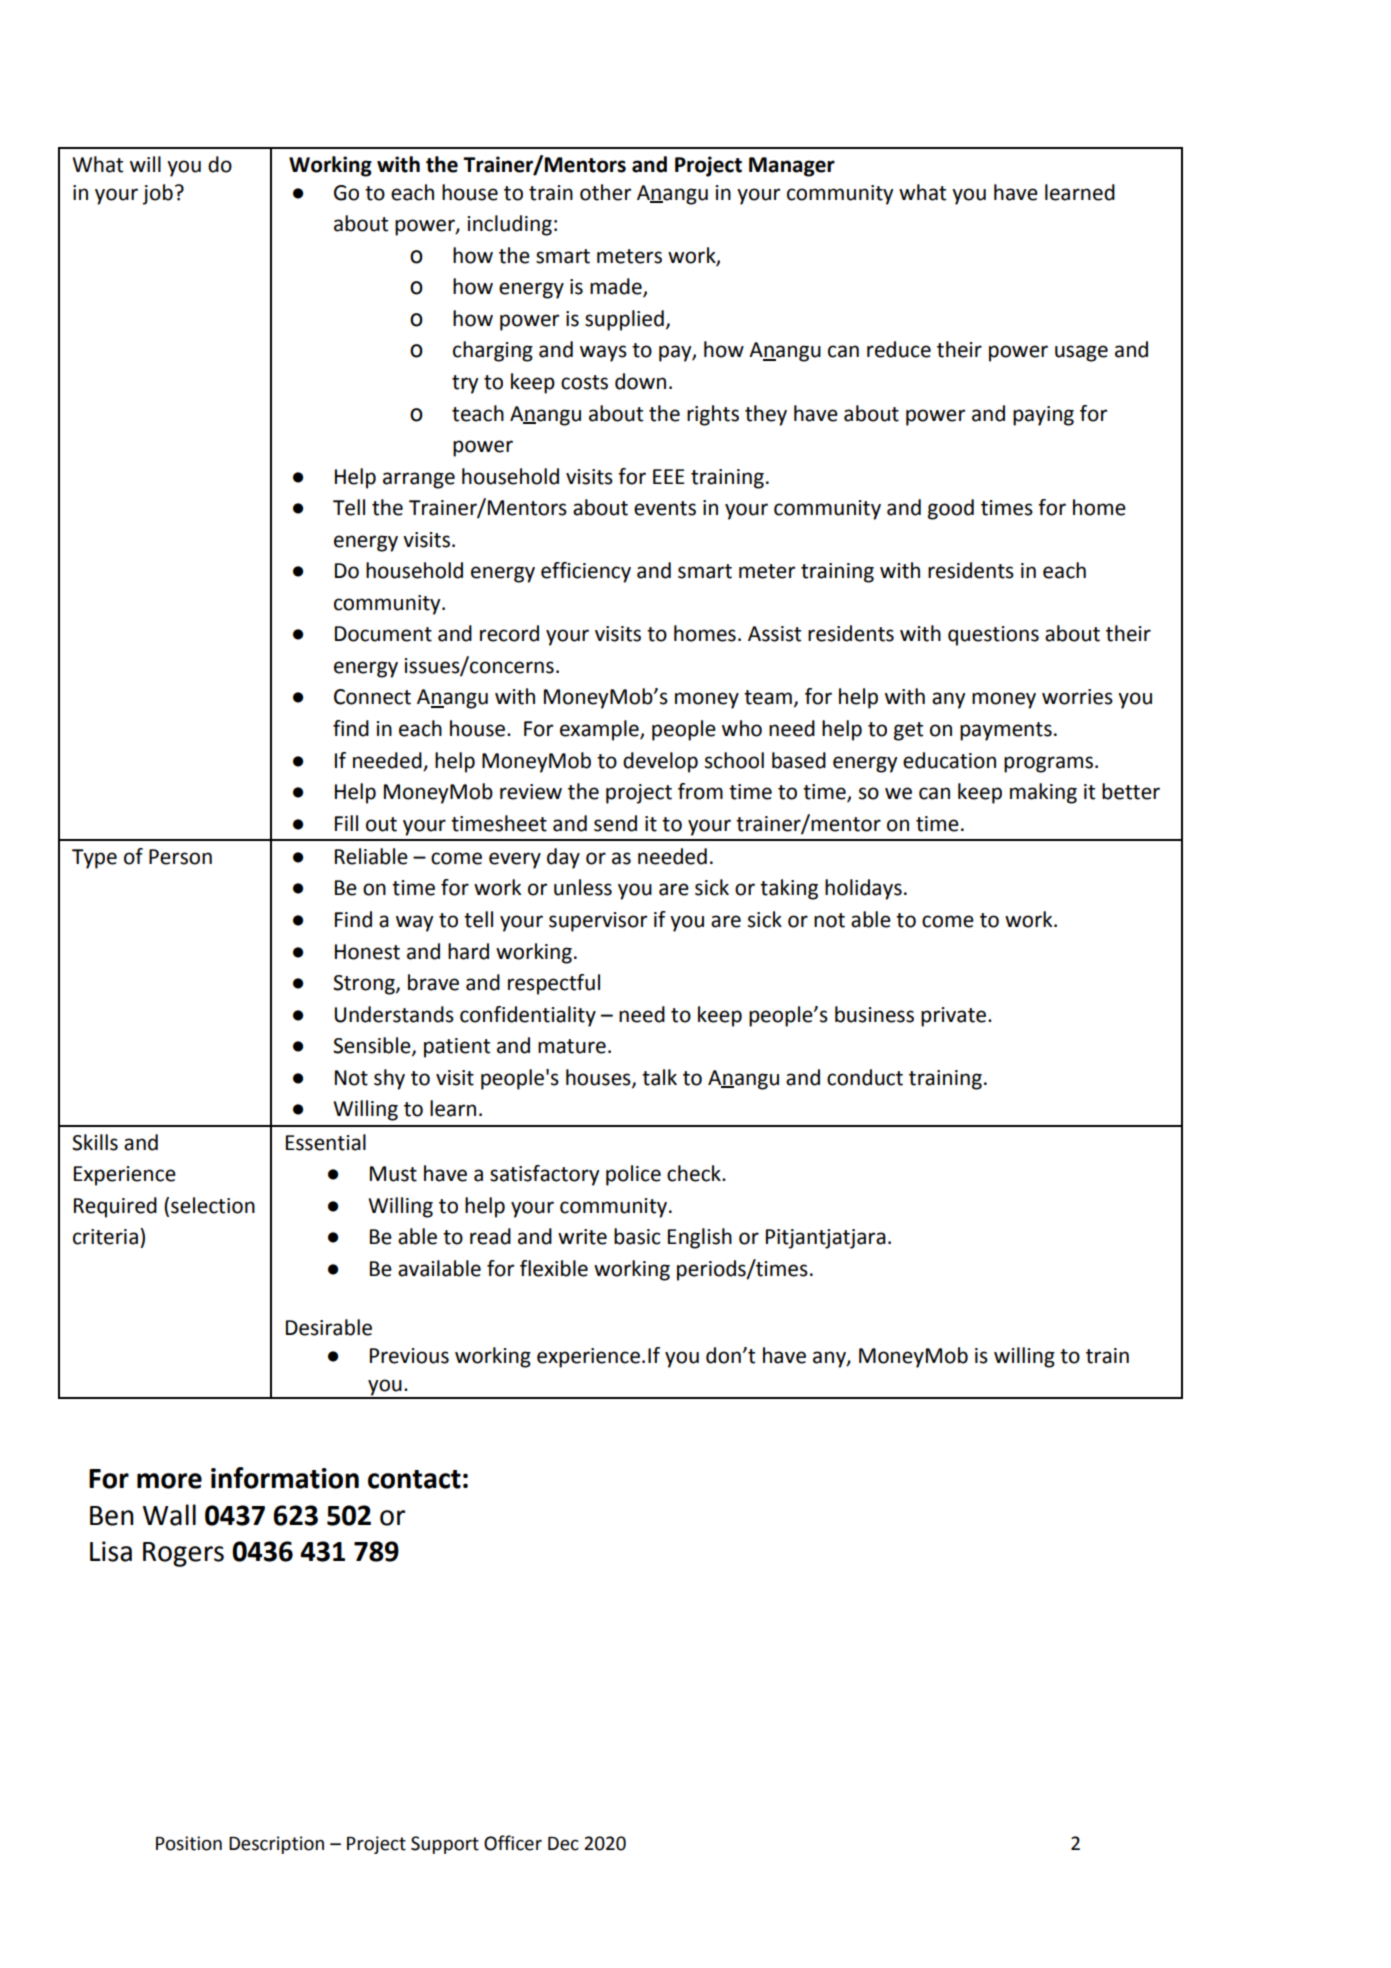 The image size is (1391, 1968). I want to click on selection, so click(213, 1205).
